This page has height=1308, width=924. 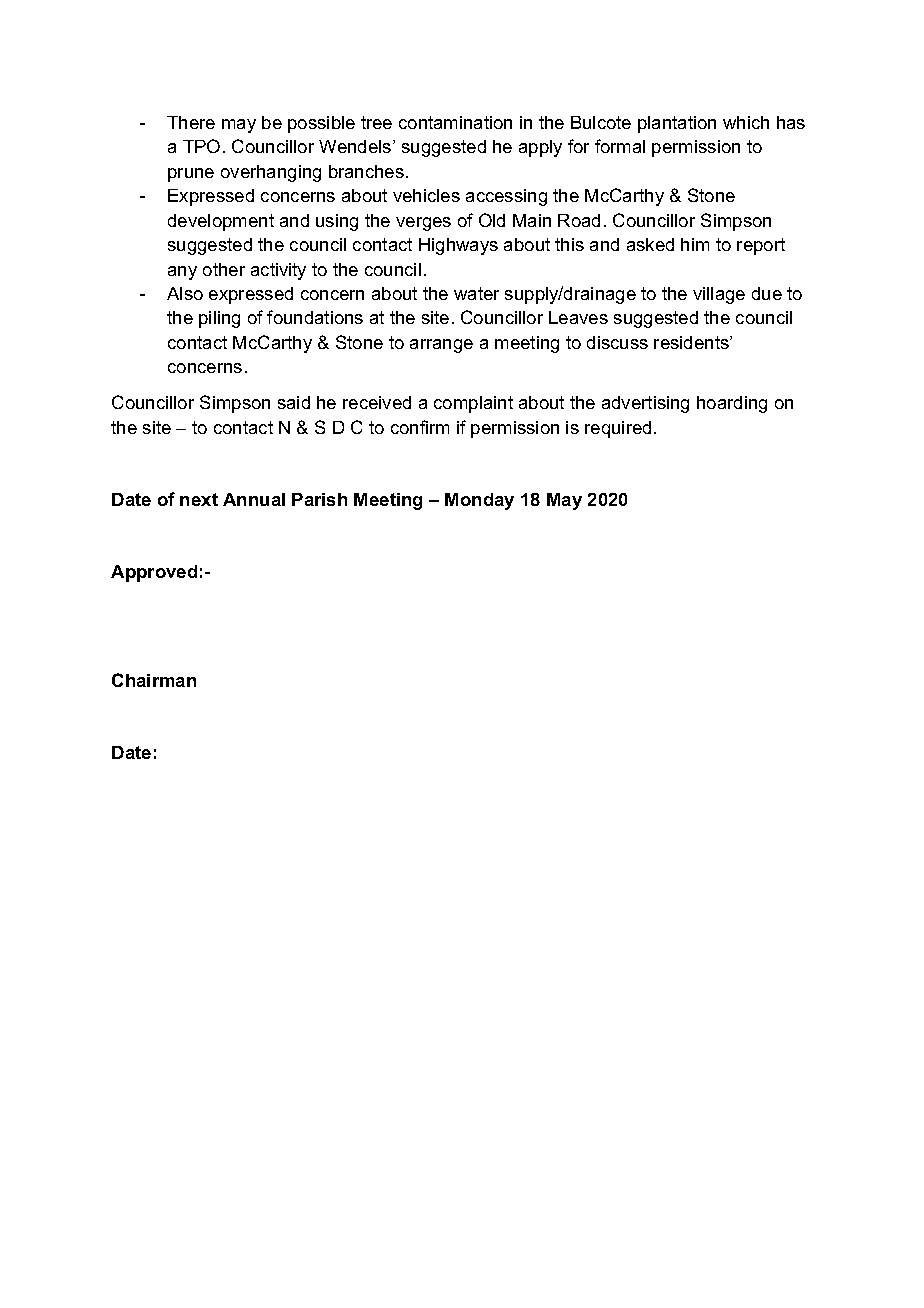 I want to click on Old, so click(x=492, y=220).
